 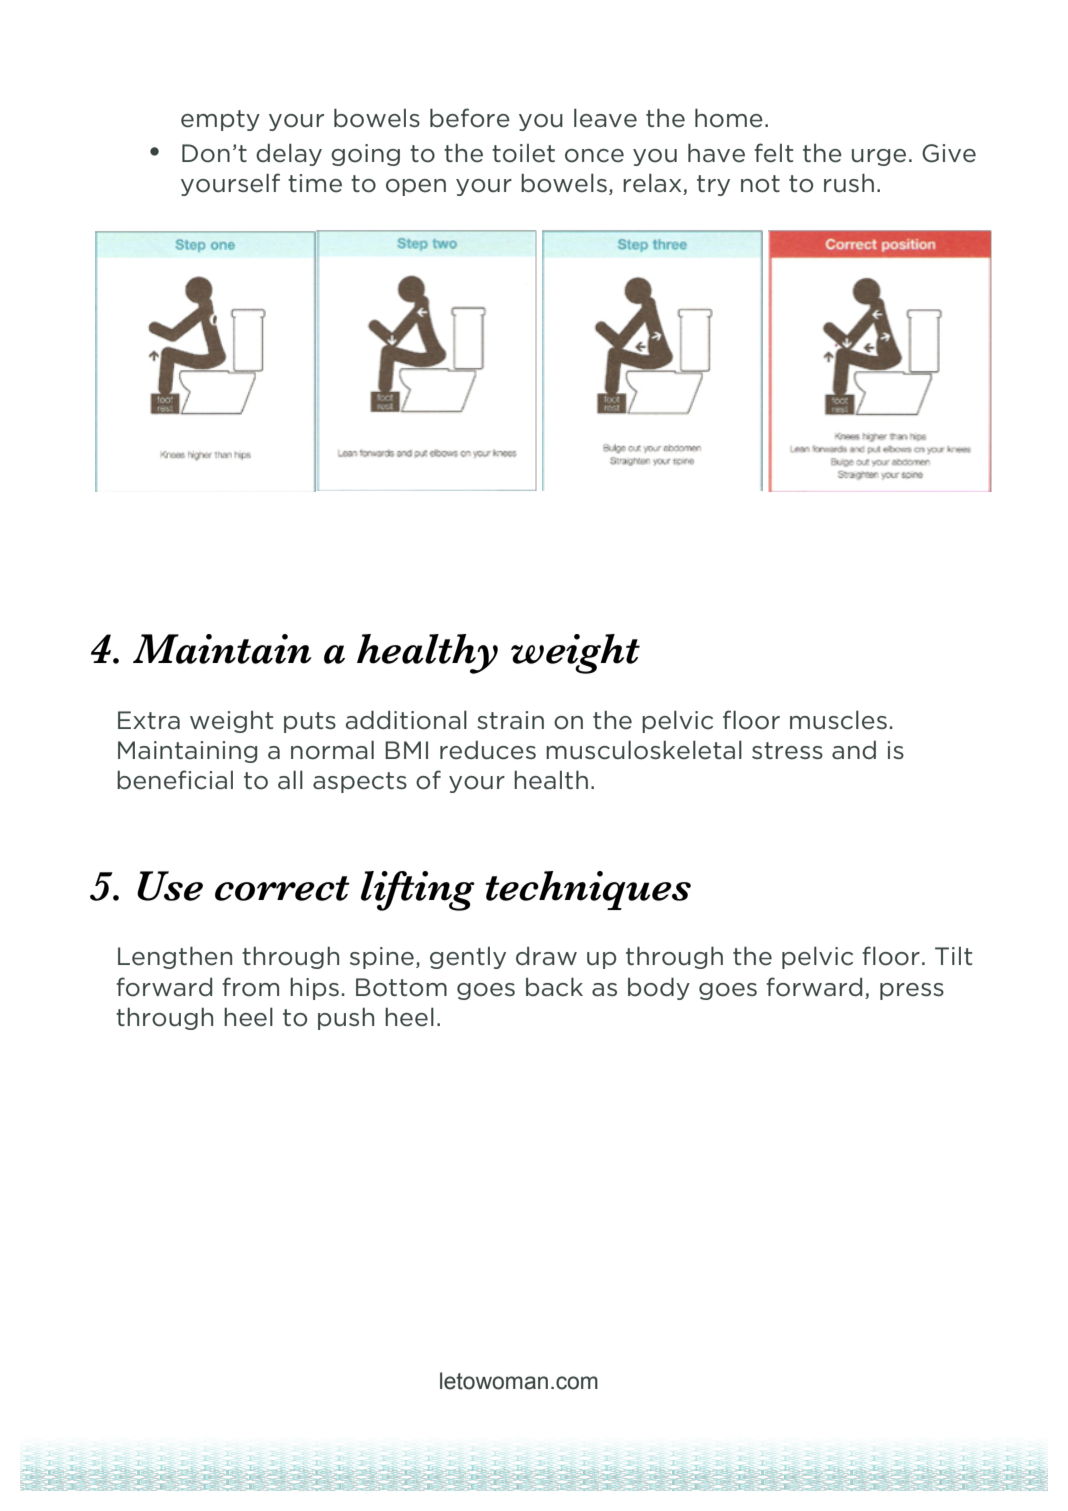 What do you see at coordinates (854, 750) in the page?
I see `and` at bounding box center [854, 750].
